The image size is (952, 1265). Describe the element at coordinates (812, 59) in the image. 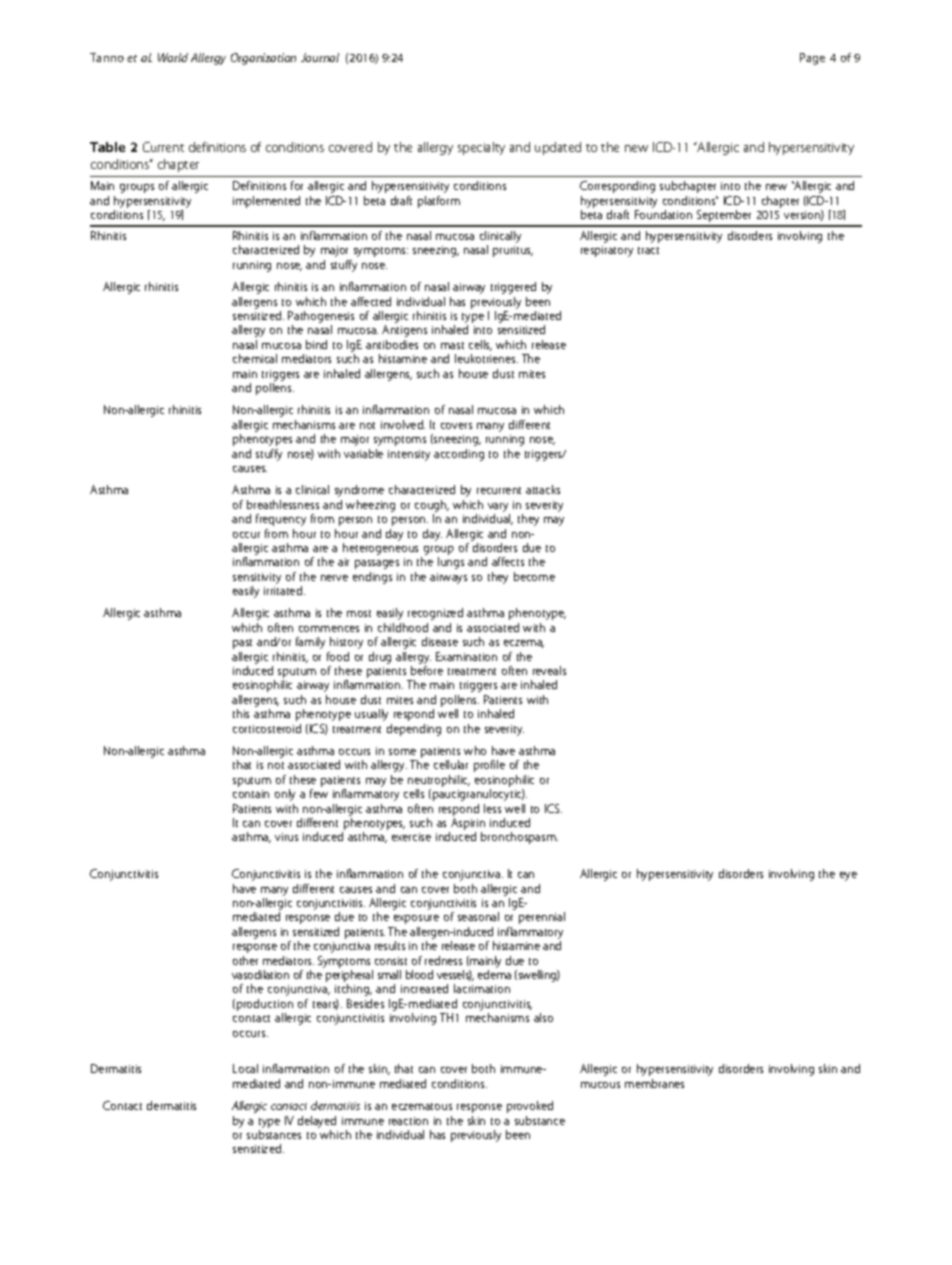

I see `Page` at that location.
